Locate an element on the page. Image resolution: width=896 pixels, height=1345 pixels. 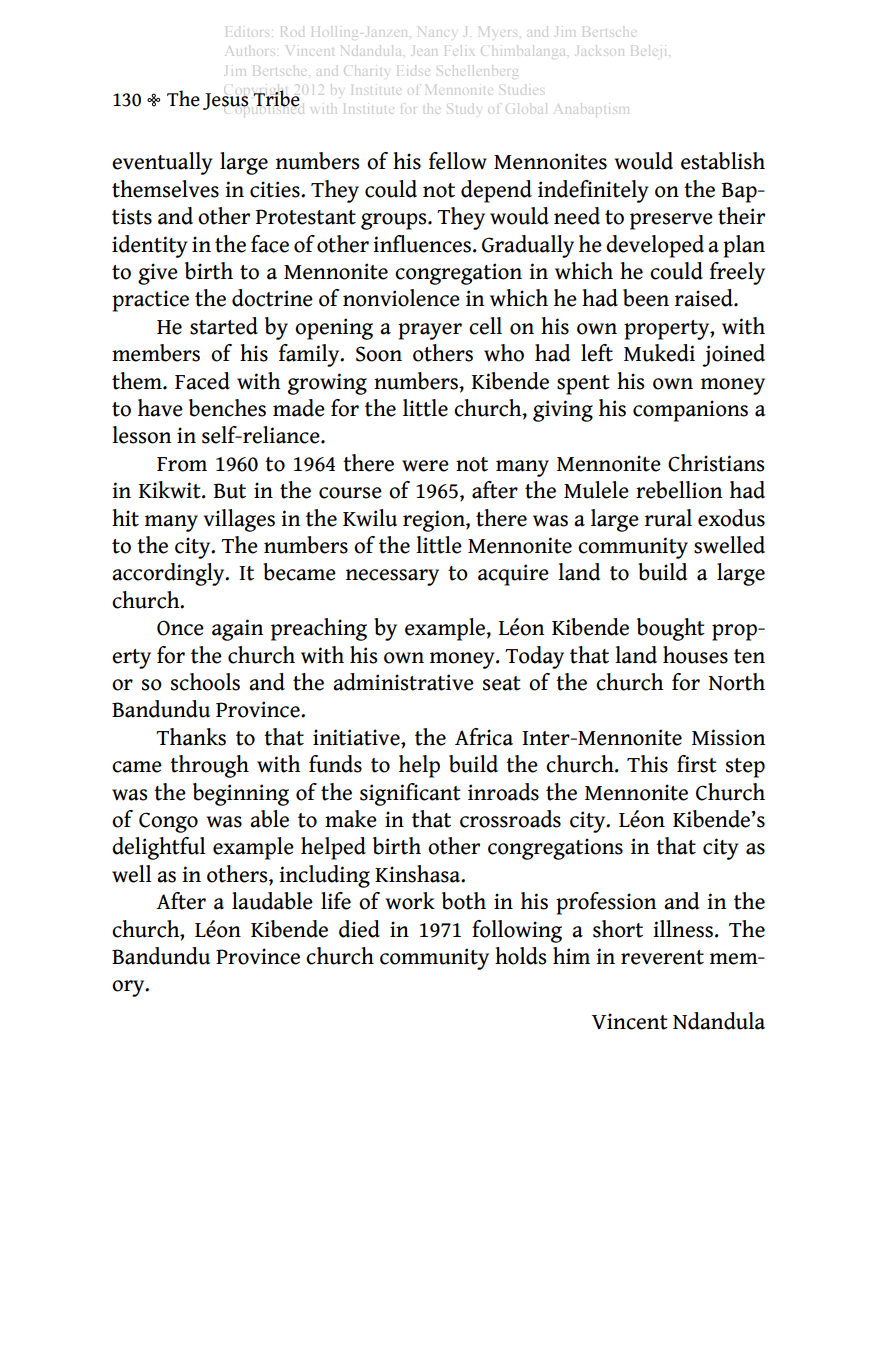
Jean is located at coordinates (420, 55).
